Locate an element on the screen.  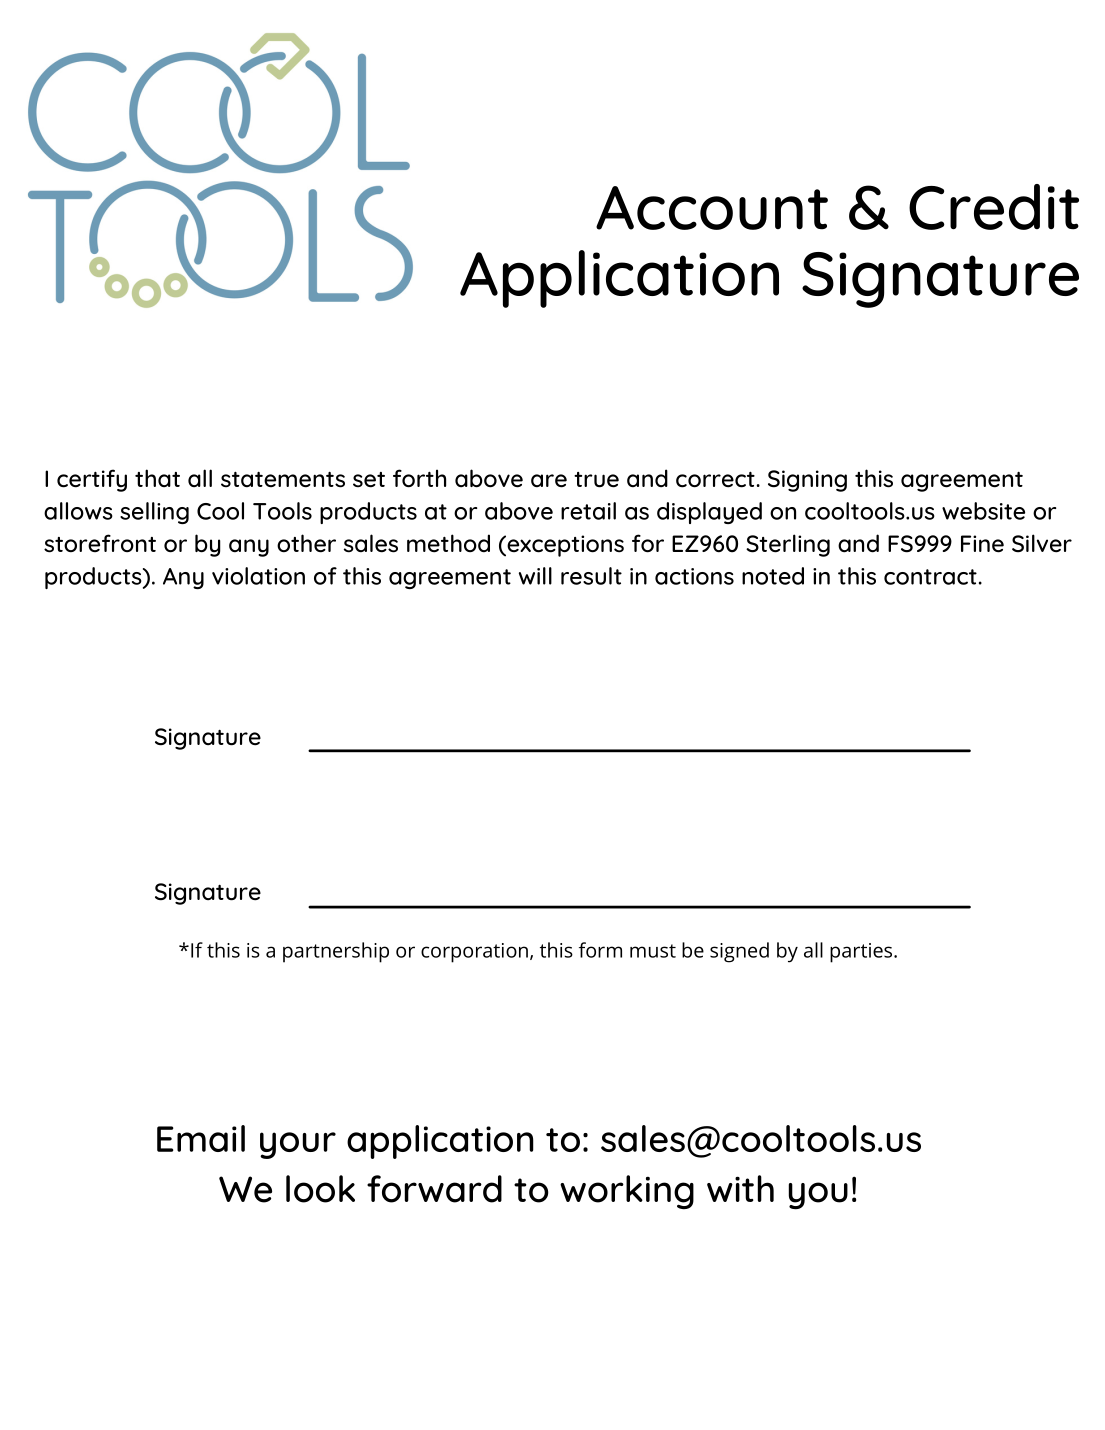
Email is located at coordinates (201, 1138).
